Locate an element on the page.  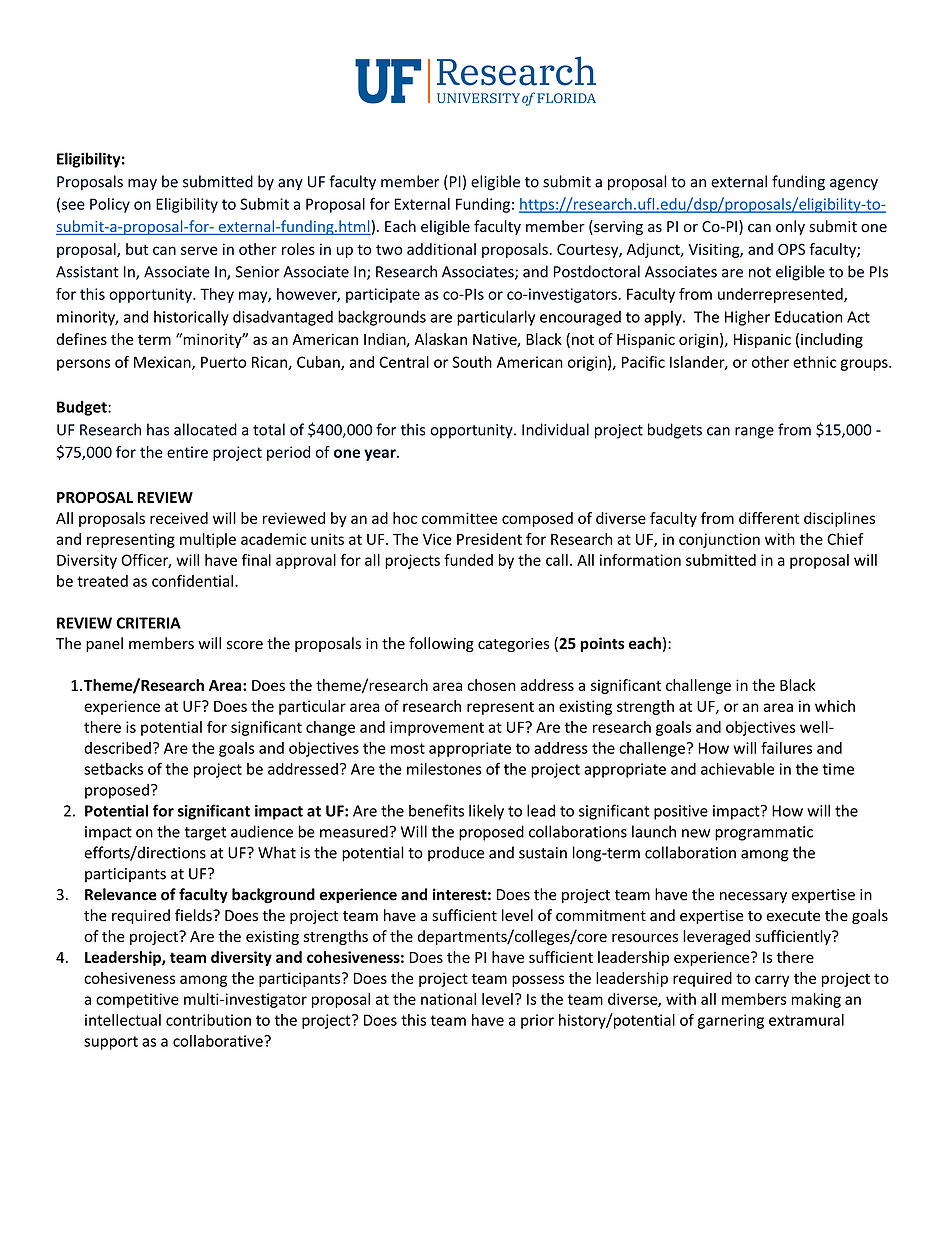
Policy is located at coordinates (110, 205).
